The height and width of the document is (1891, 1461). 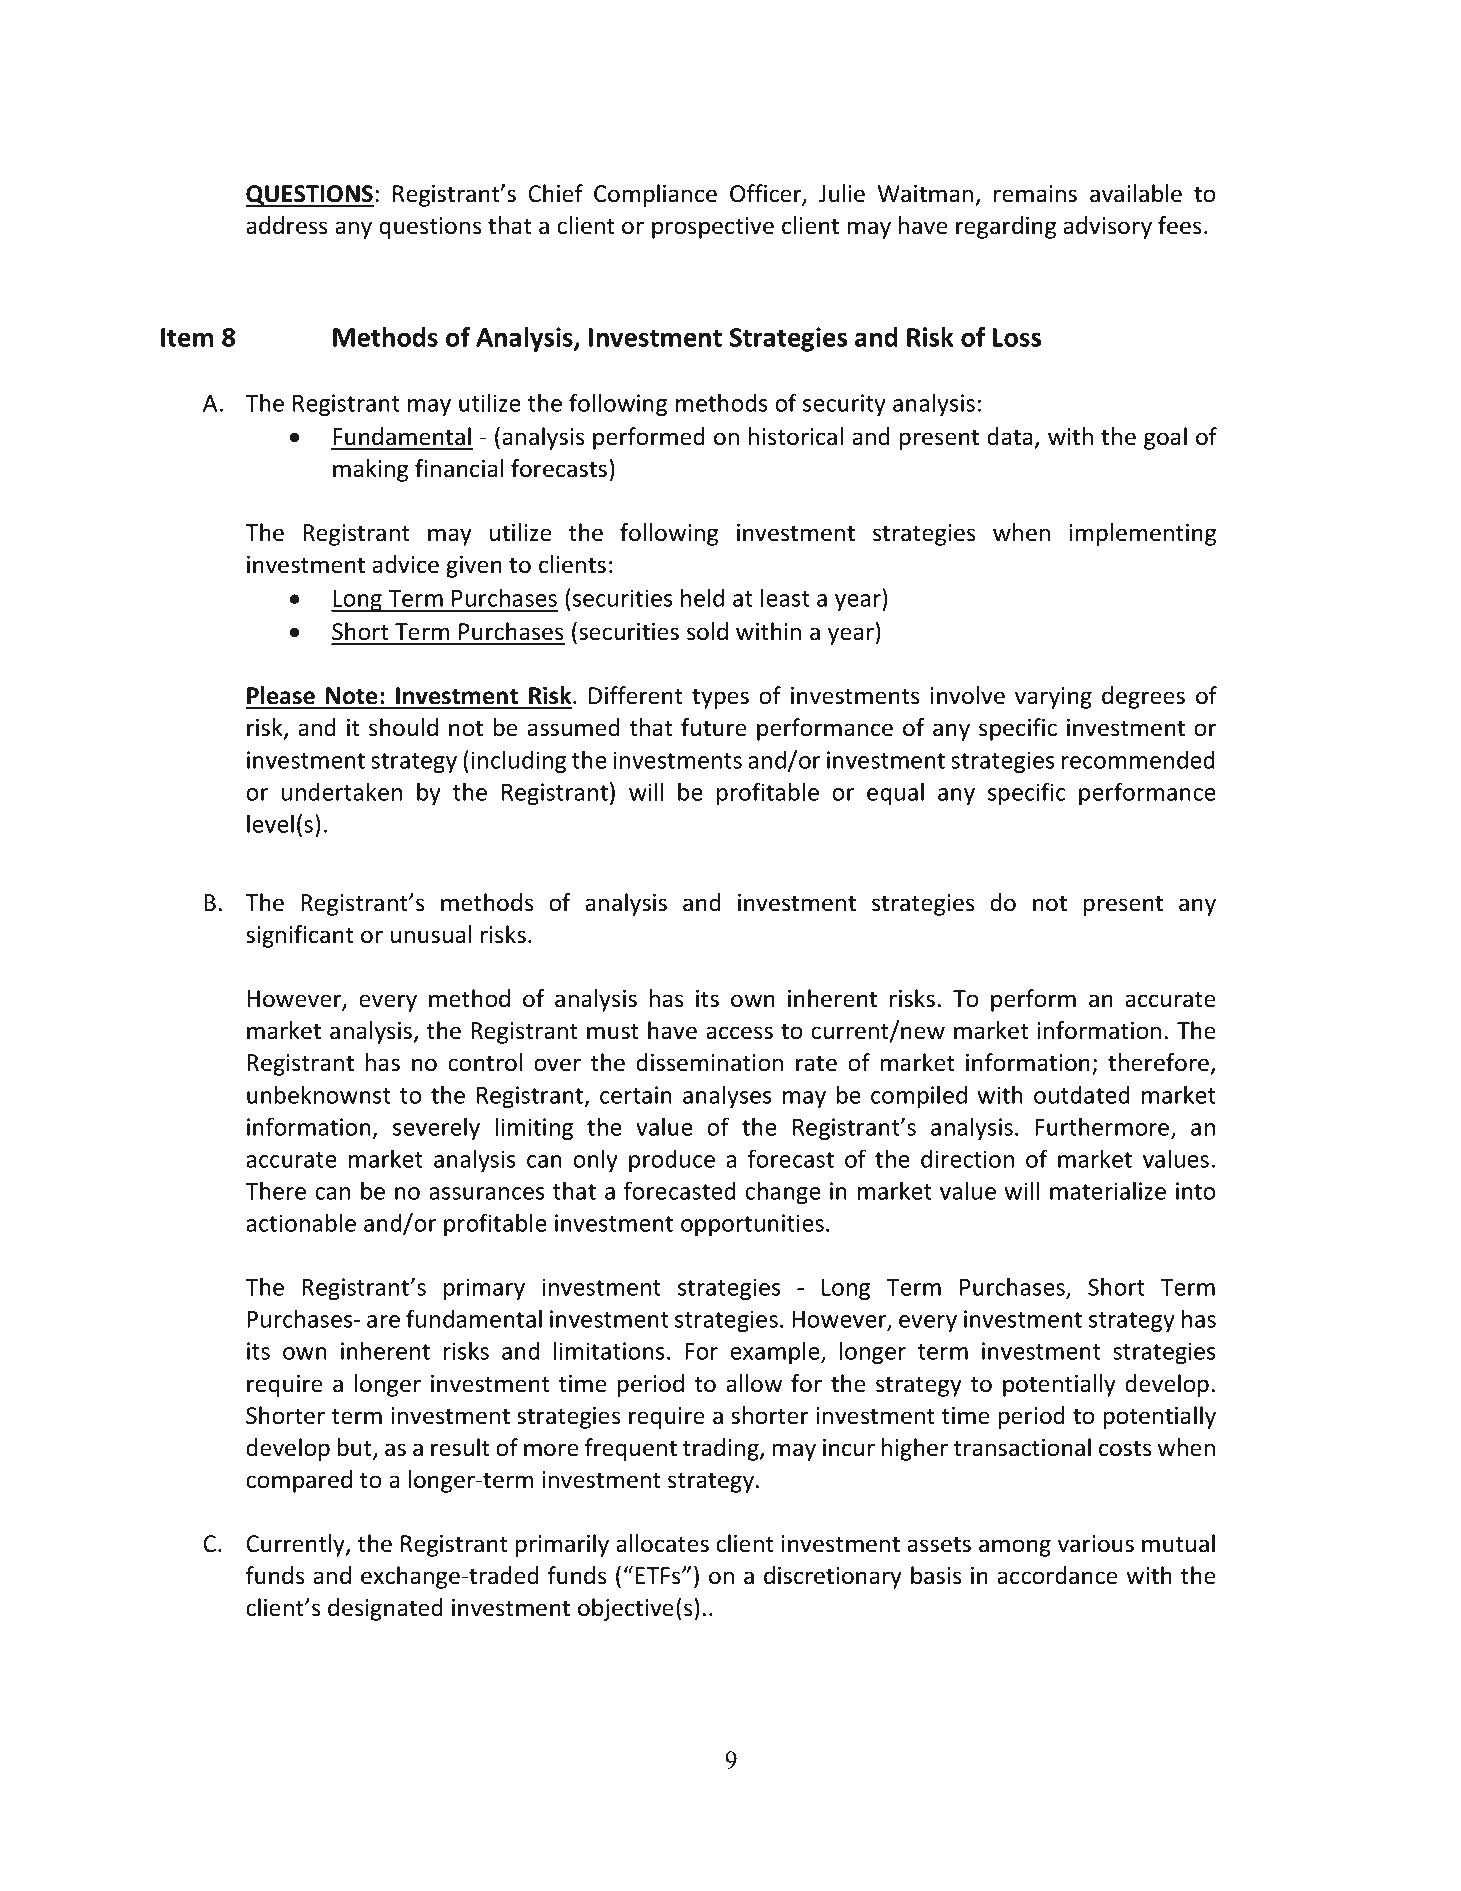 I want to click on designated, so click(x=385, y=1609).
